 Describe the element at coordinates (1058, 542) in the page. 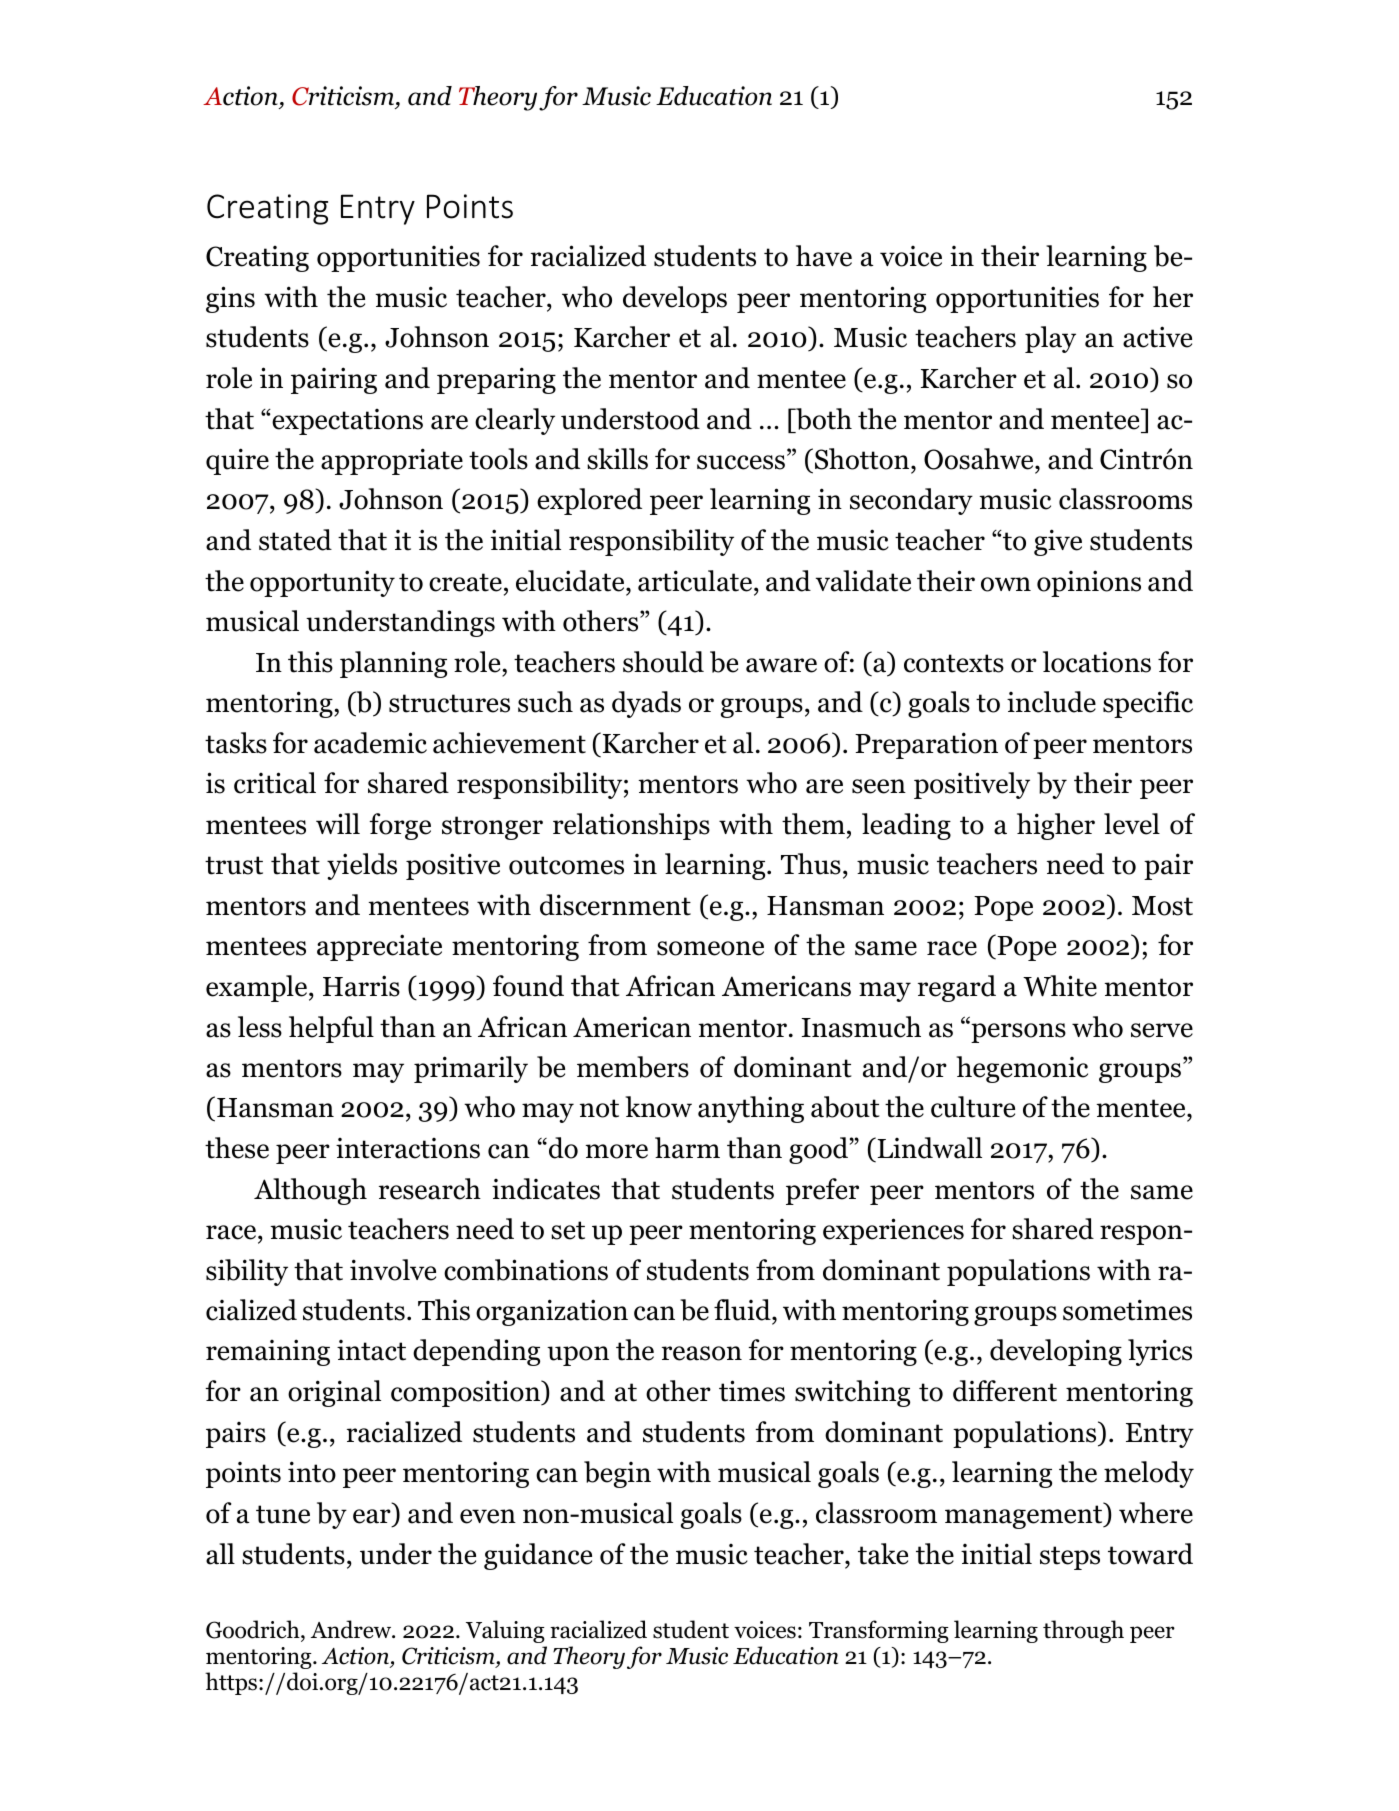

I see `give` at that location.
